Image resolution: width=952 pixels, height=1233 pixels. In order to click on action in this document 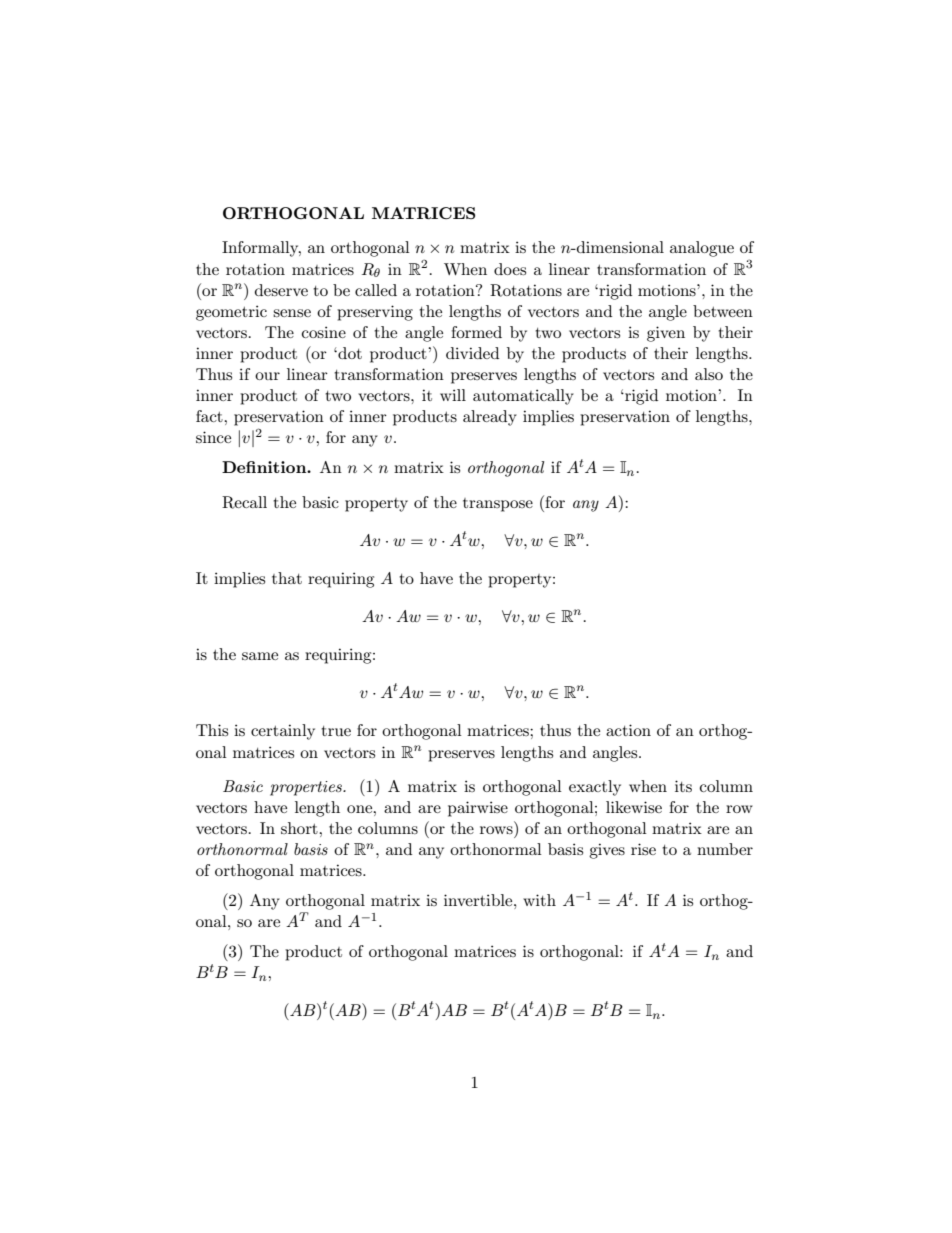, I will do `click(628, 730)`.
